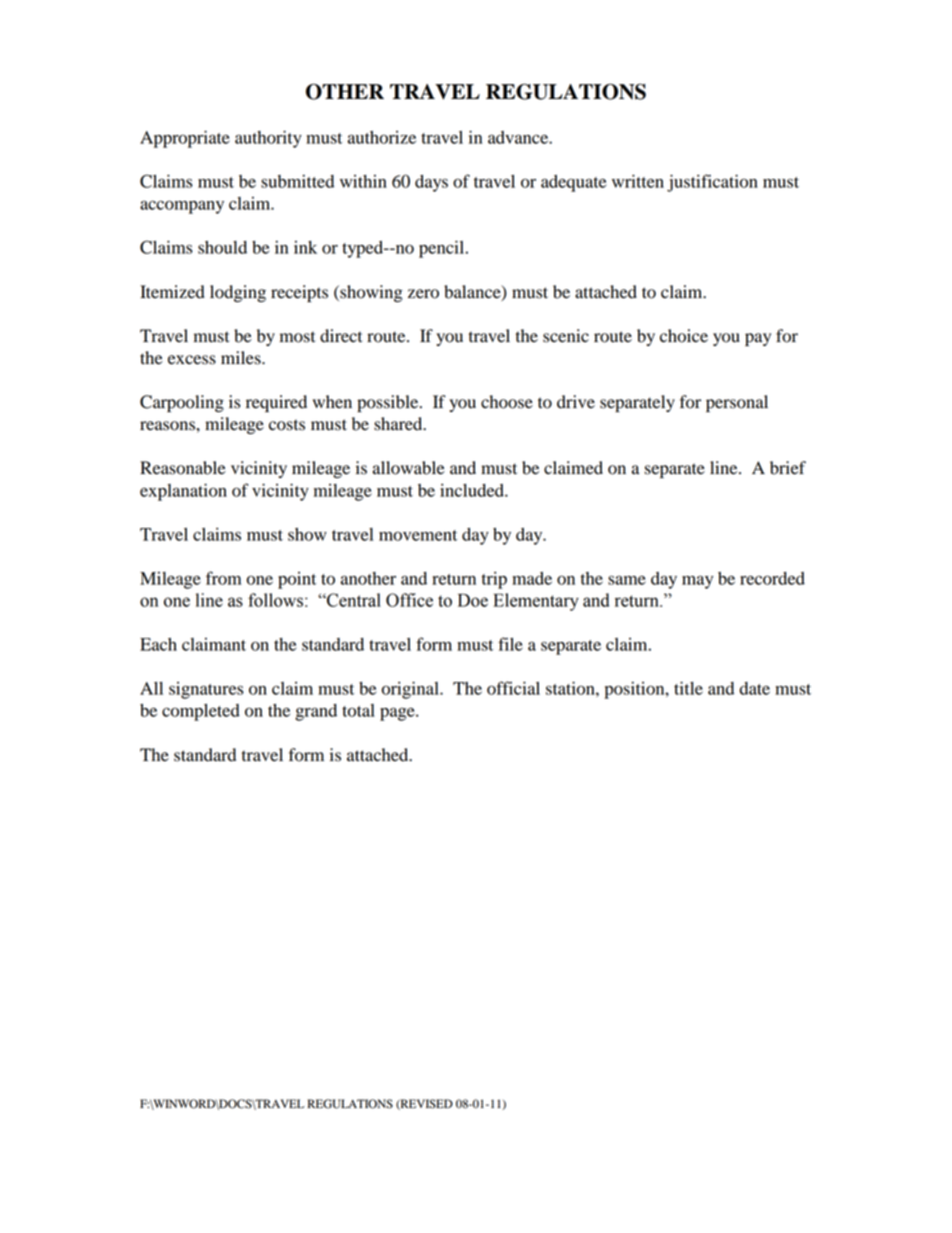 The width and height of the screenshot is (952, 1233). I want to click on from, so click(223, 578).
